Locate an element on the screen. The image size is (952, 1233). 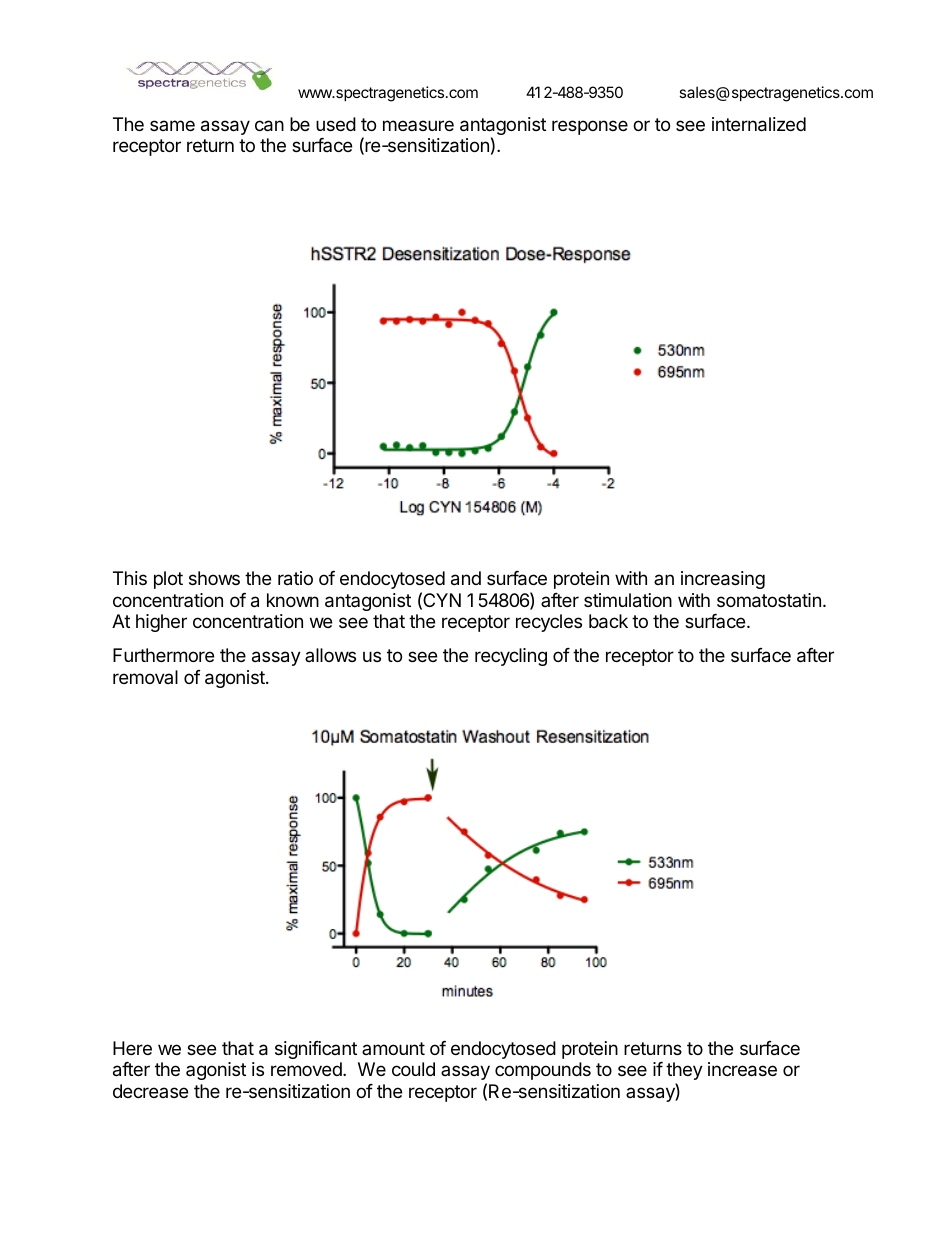
measure is located at coordinates (418, 125).
